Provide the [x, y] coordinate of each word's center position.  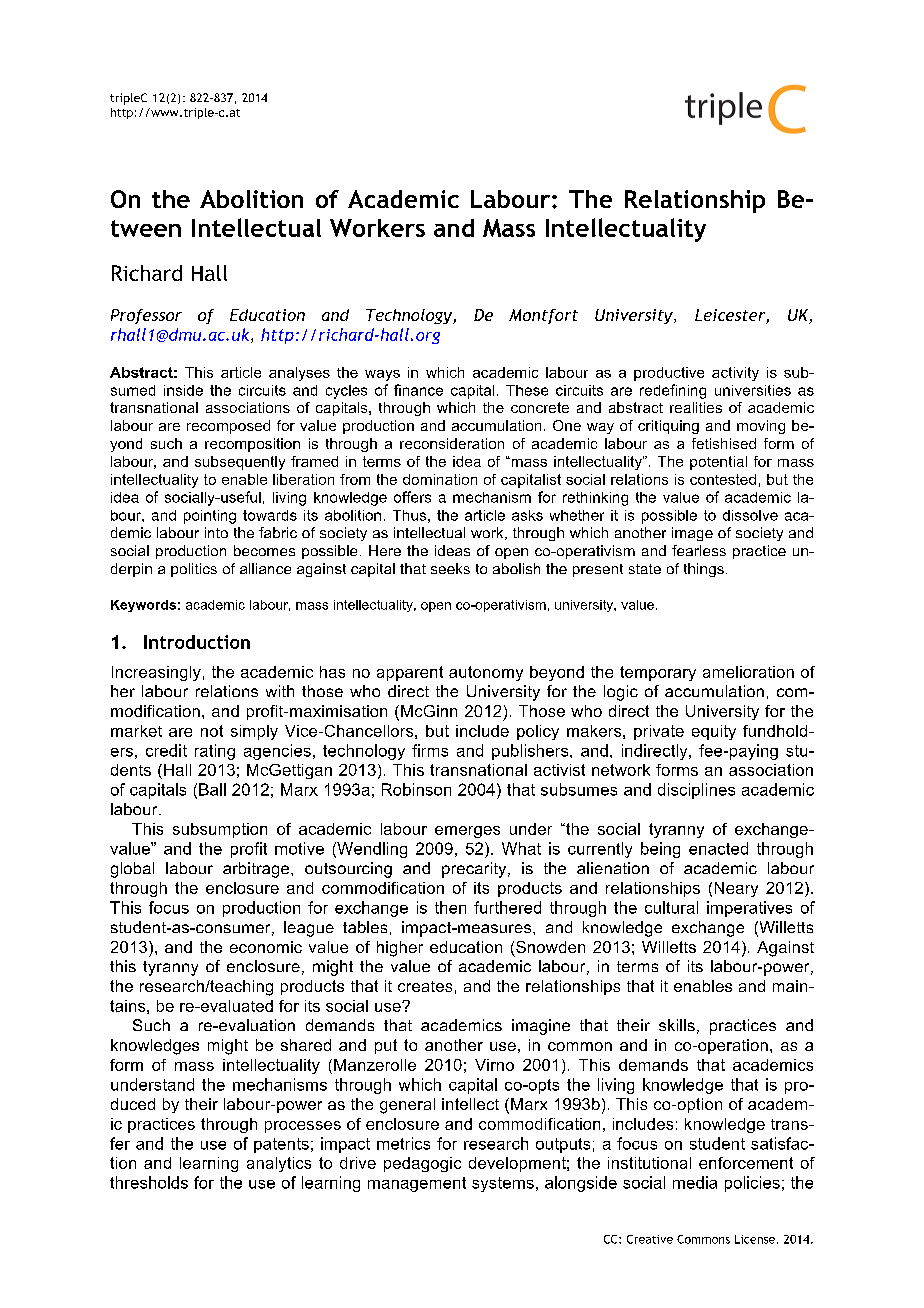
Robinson [416, 789]
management [417, 1184]
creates [425, 986]
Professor [146, 316]
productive [669, 374]
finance [418, 390]
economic [266, 947]
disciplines [696, 791]
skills [677, 1025]
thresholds [149, 1182]
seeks [450, 568]
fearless [699, 550]
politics [194, 570]
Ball [212, 789]
